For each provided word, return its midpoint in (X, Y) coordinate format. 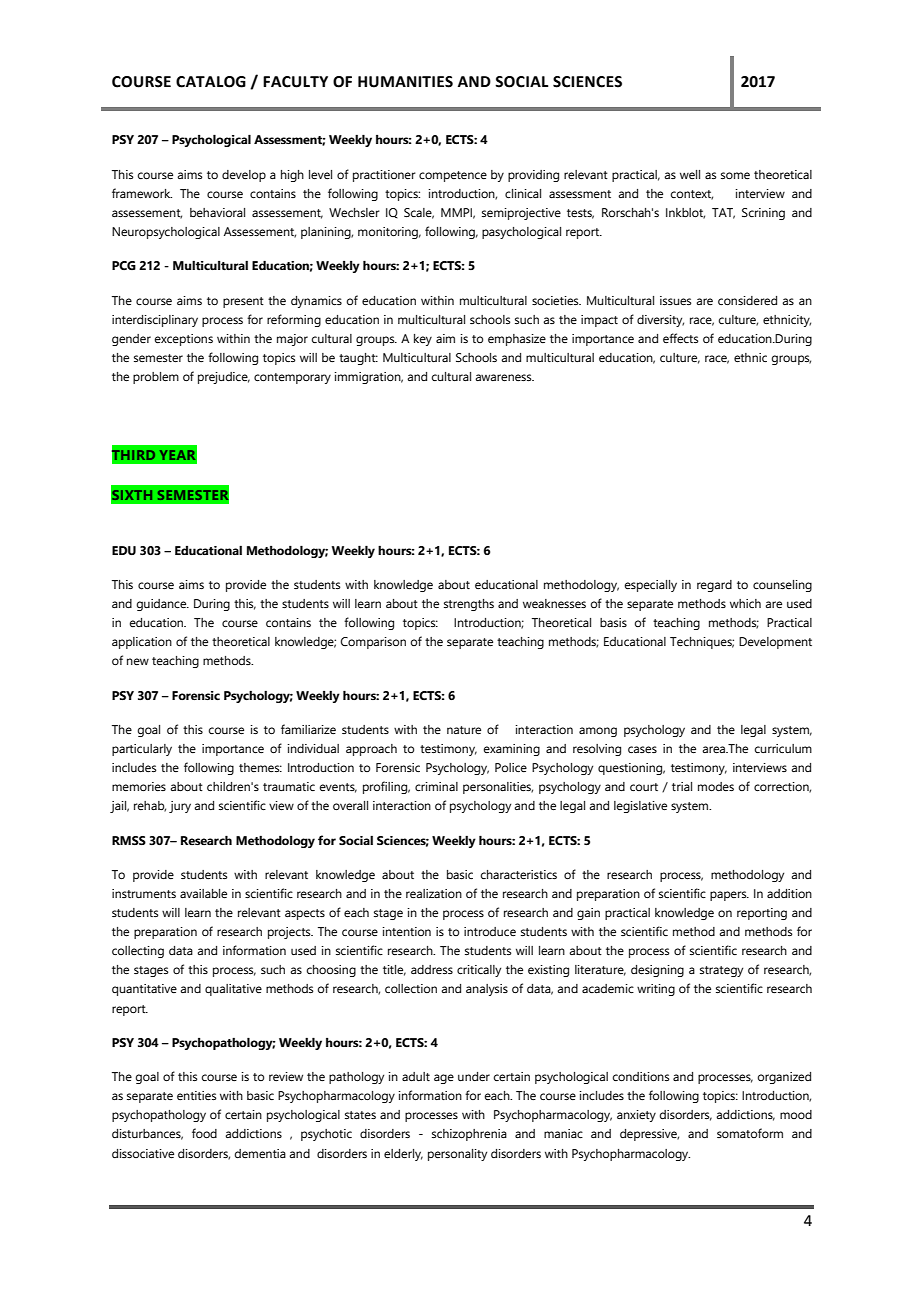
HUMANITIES (405, 82)
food (204, 1133)
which (745, 603)
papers (729, 896)
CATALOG (211, 82)
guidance (163, 605)
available (203, 893)
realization (434, 893)
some (735, 175)
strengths (469, 605)
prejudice (224, 378)
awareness (504, 377)
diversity (660, 321)
